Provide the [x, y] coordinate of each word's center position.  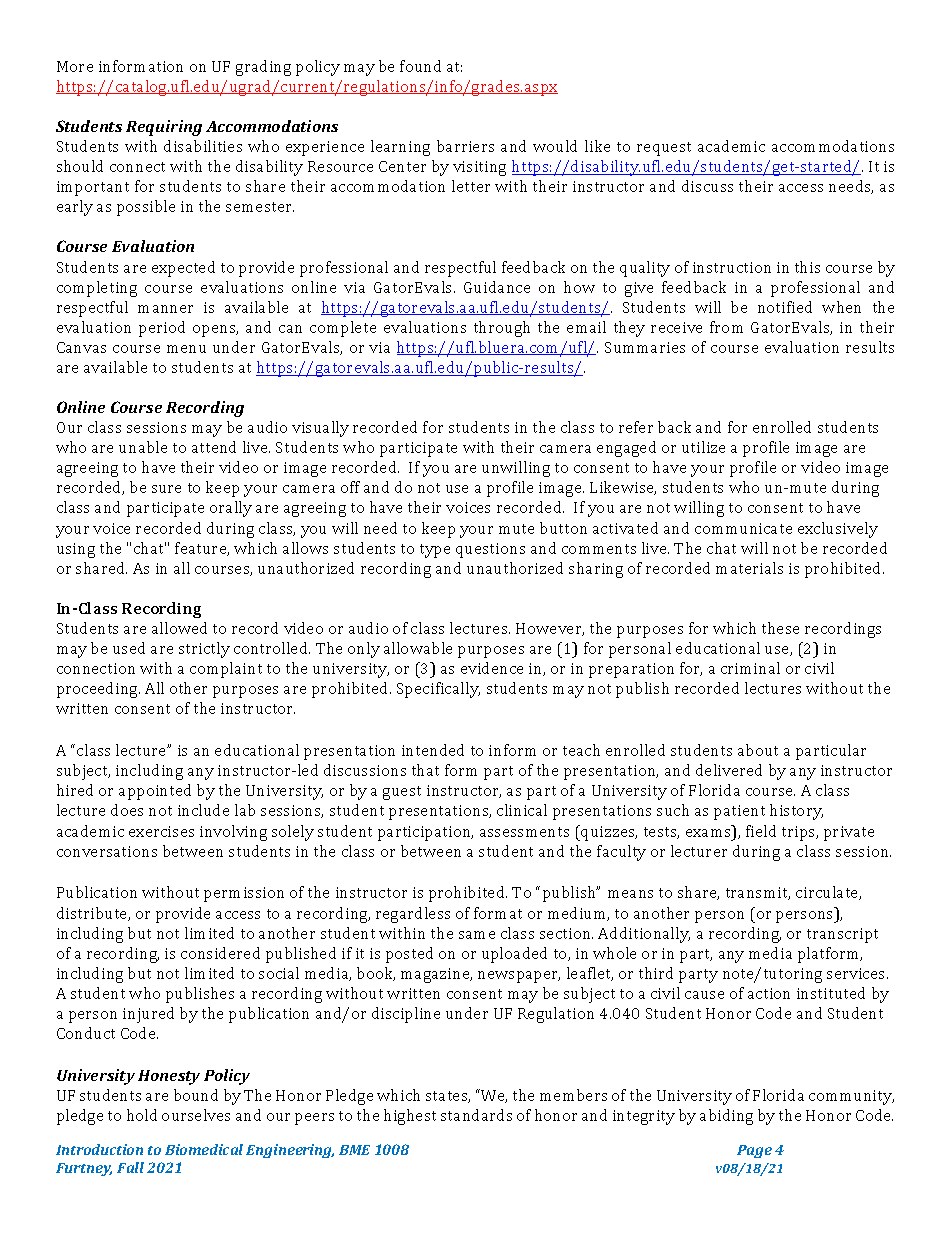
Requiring [164, 128]
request [664, 149]
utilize [703, 447]
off [350, 487]
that [425, 770]
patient [739, 812]
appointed [155, 792]
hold [142, 1115]
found [420, 66]
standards [476, 1115]
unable [143, 447]
